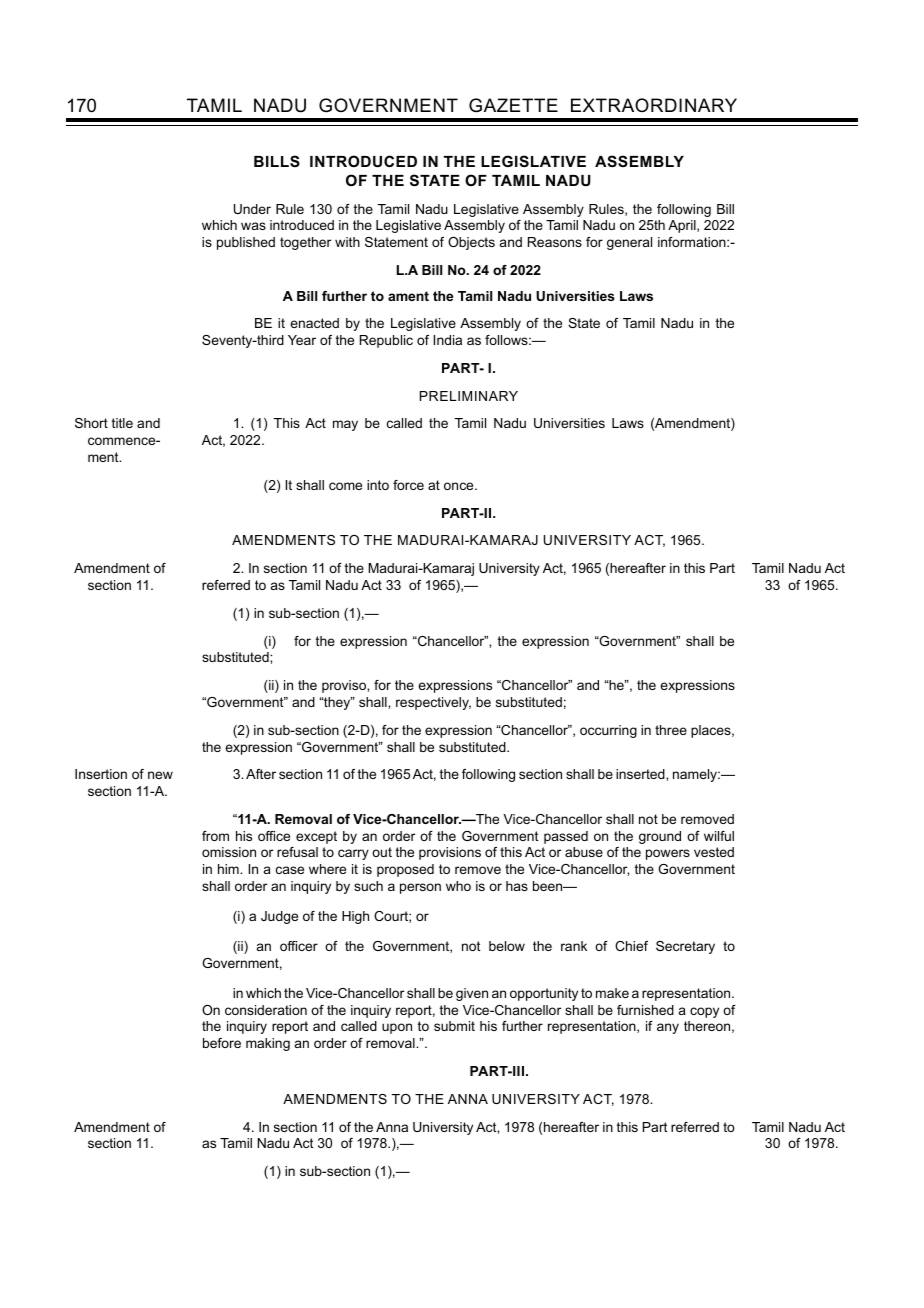  What do you see at coordinates (408, 485) in the page?
I see `force` at bounding box center [408, 485].
